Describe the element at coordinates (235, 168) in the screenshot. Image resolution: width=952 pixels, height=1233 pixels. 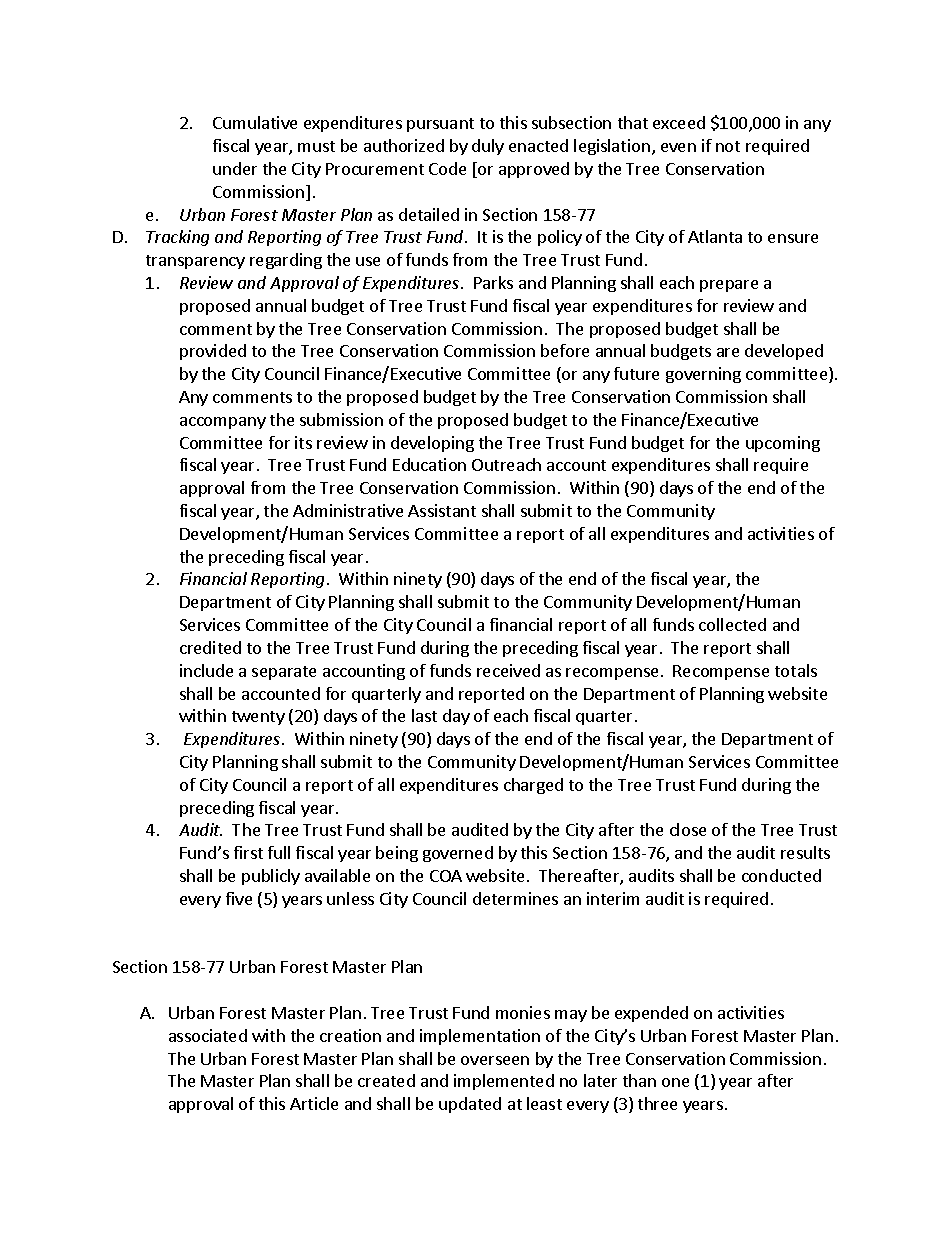
I see `under` at that location.
